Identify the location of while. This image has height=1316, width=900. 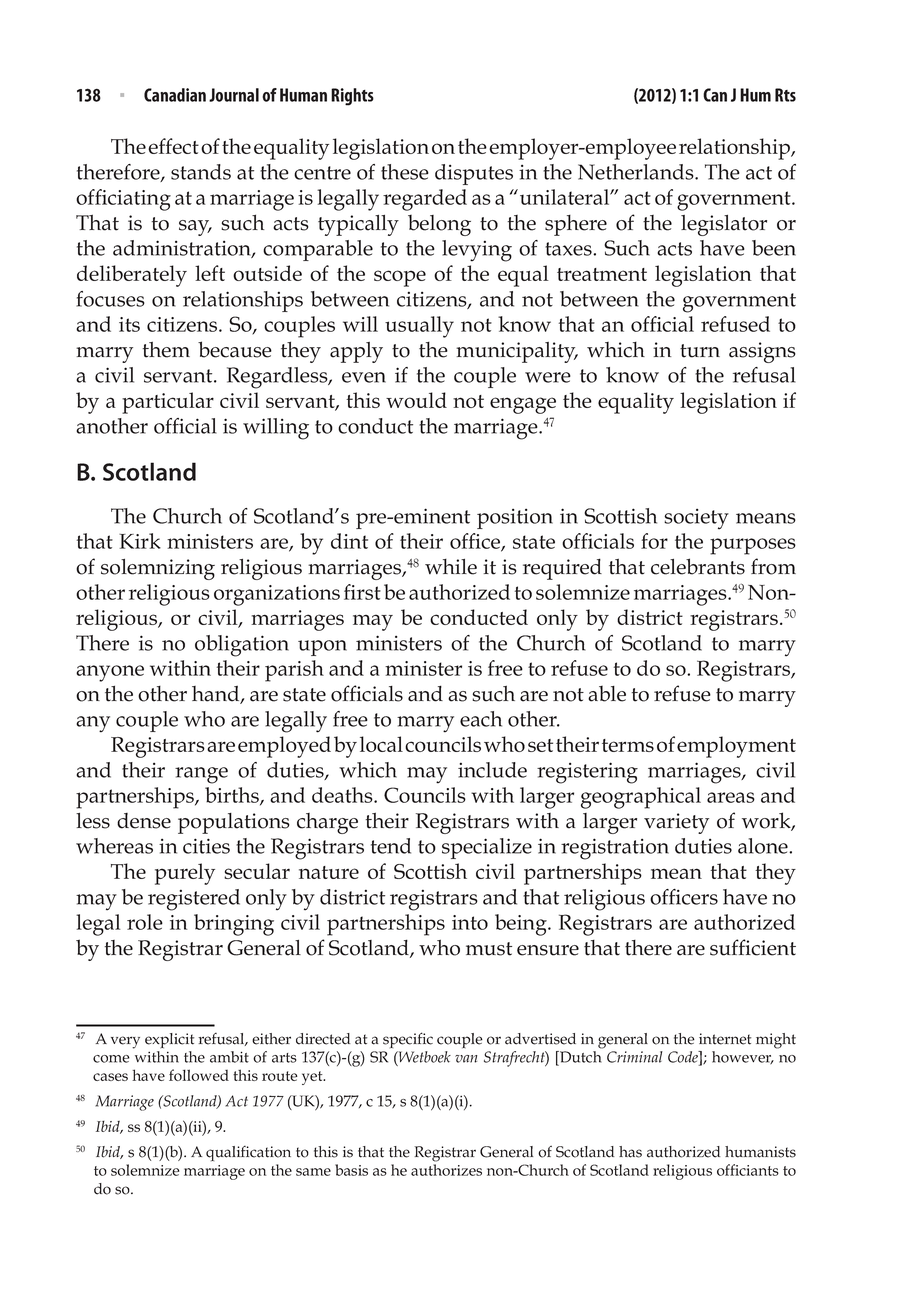
(451, 567).
